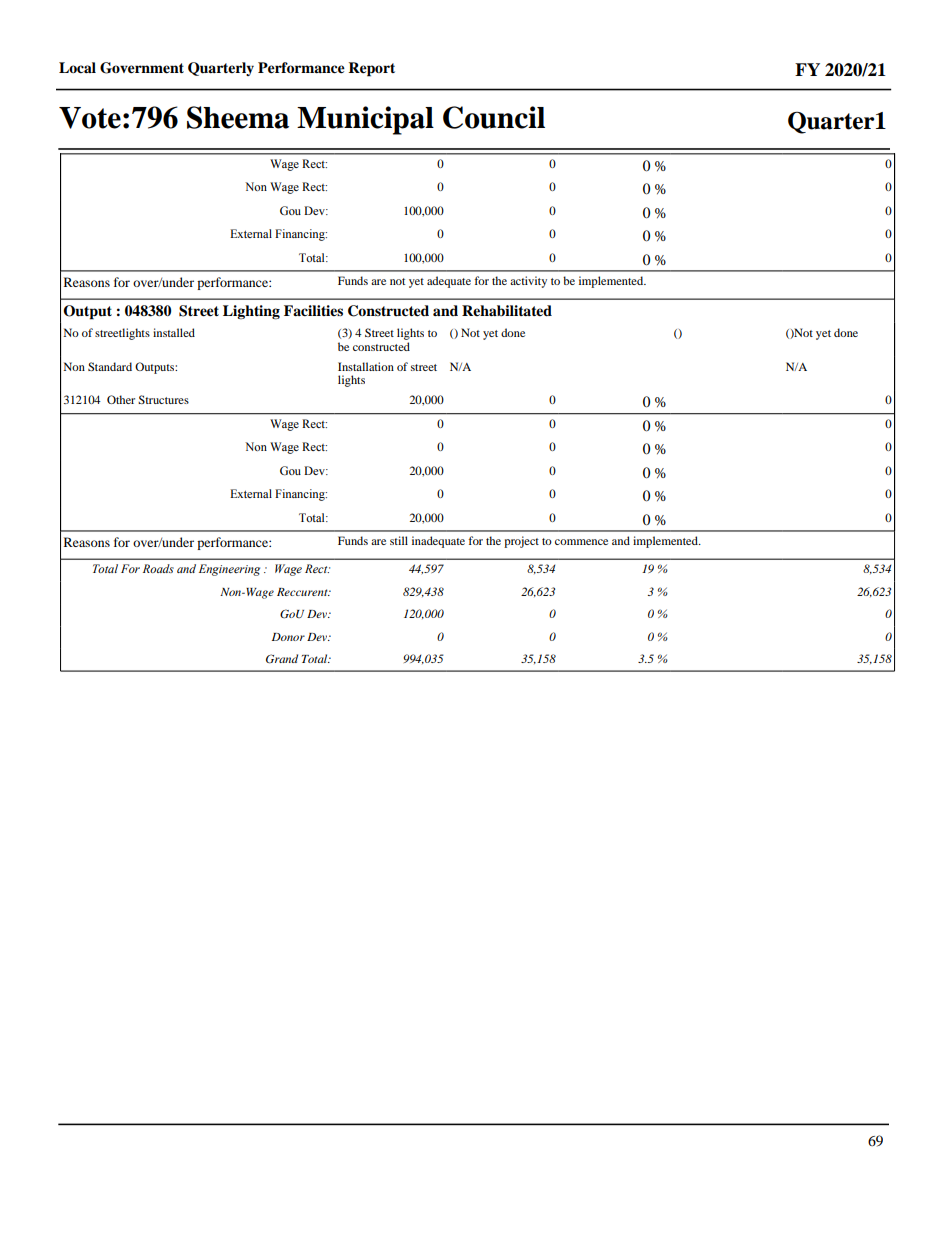 Image resolution: width=952 pixels, height=1233 pixels. Describe the element at coordinates (581, 542) in the document. I see `commence` at that location.
